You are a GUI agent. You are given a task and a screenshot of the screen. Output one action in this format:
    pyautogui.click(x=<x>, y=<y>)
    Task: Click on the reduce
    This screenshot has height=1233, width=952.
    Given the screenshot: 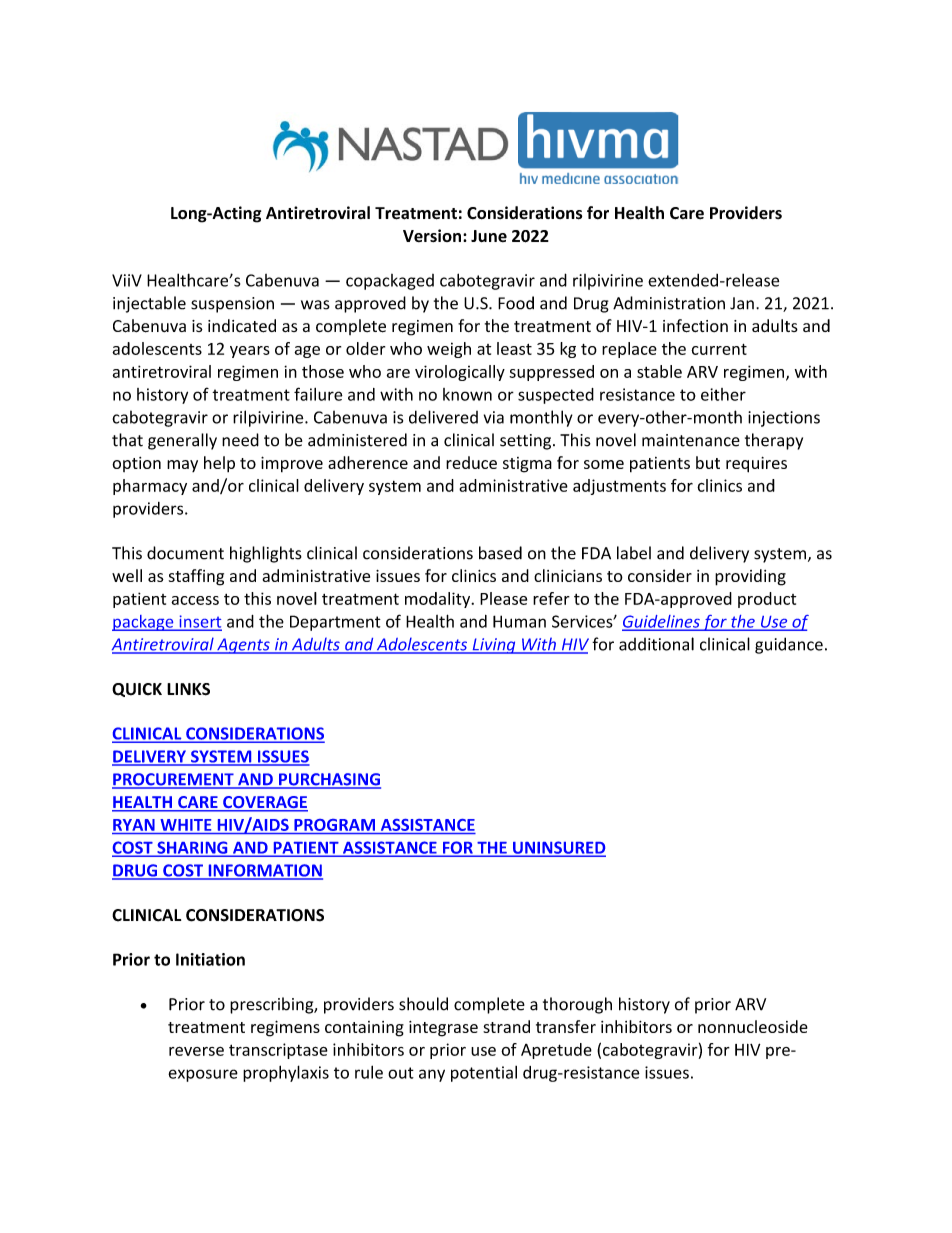 What is the action you would take?
    pyautogui.click(x=471, y=462)
